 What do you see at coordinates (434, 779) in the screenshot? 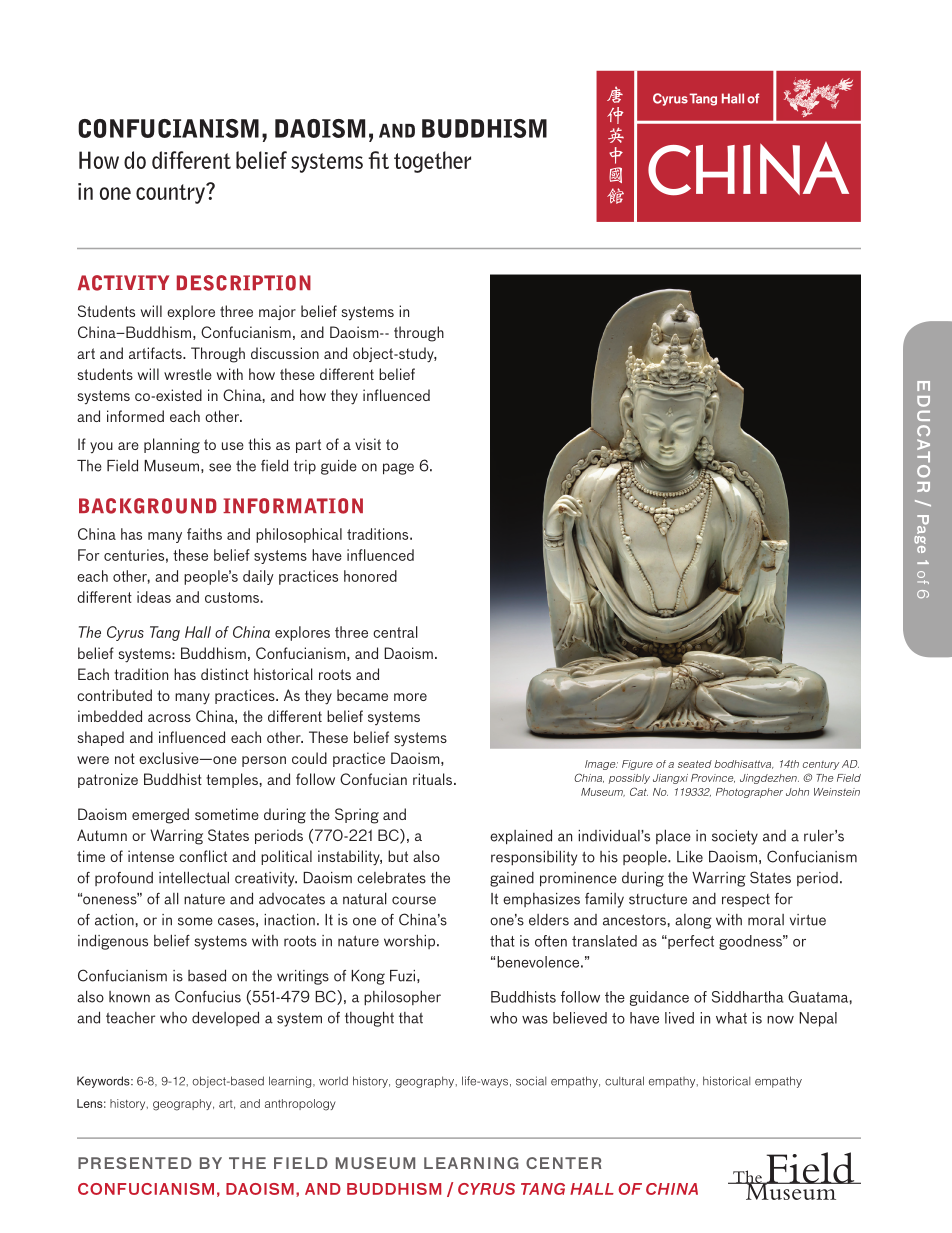
I see `rituals` at bounding box center [434, 779].
